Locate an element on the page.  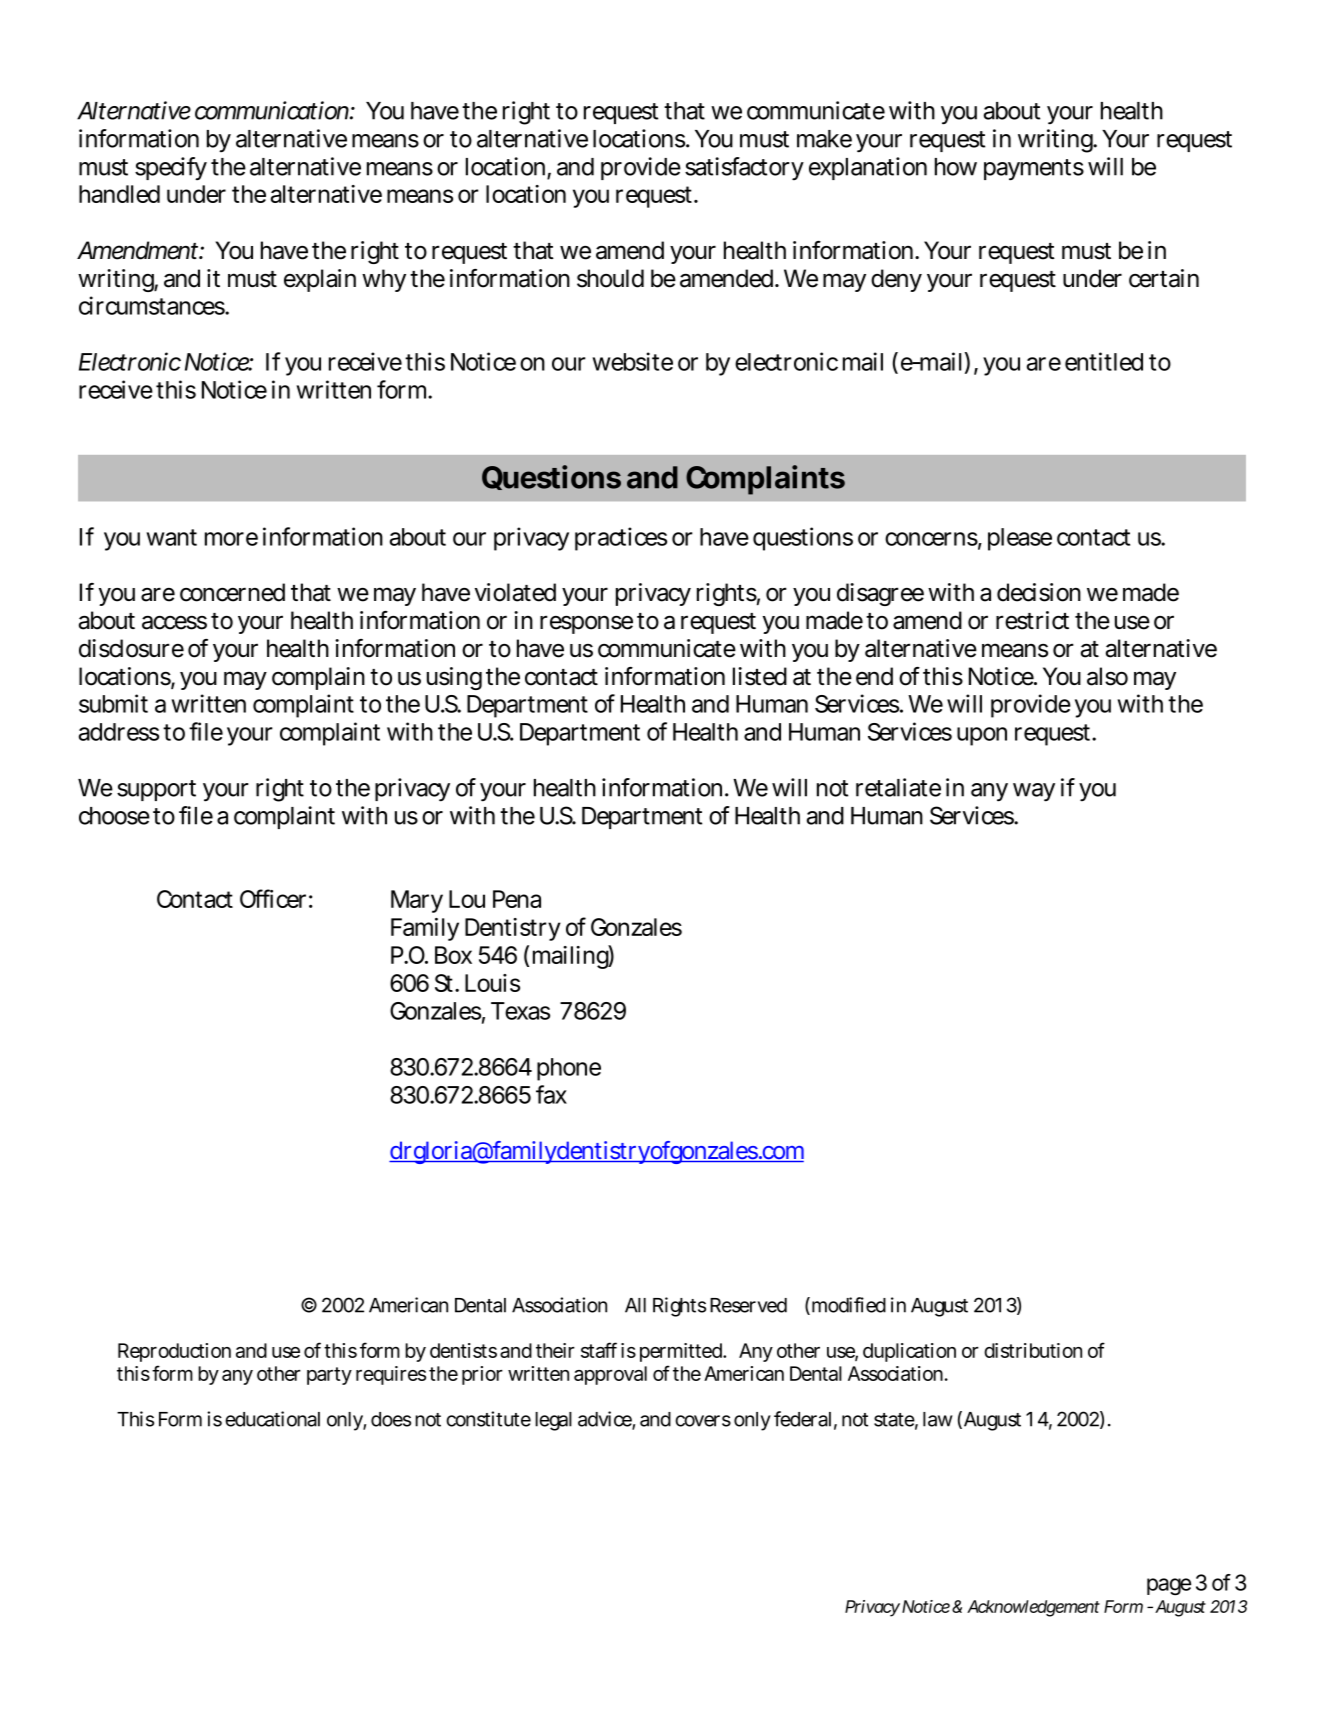
access is located at coordinates (174, 623).
